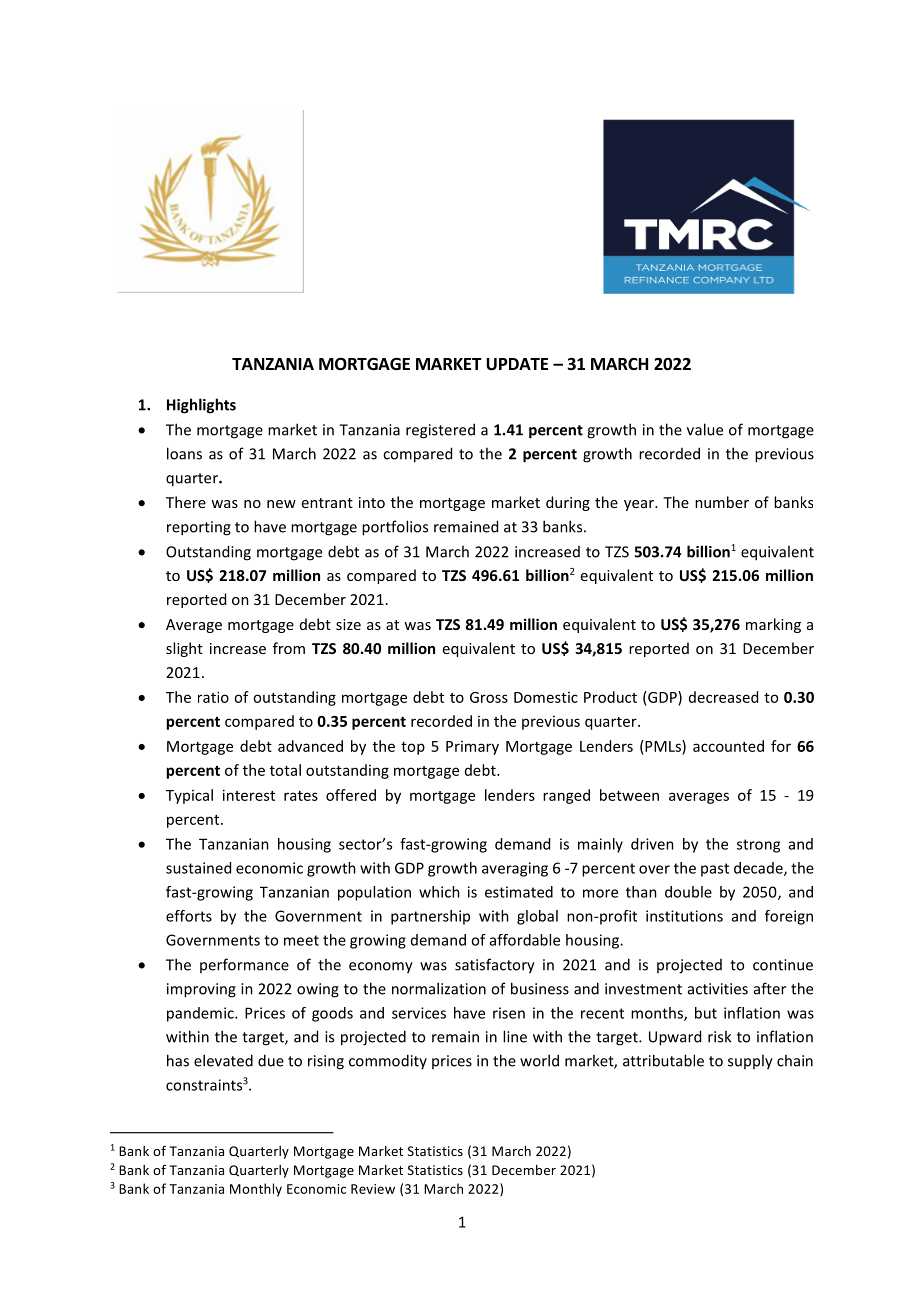 The image size is (924, 1308). I want to click on Highlights, so click(201, 406).
